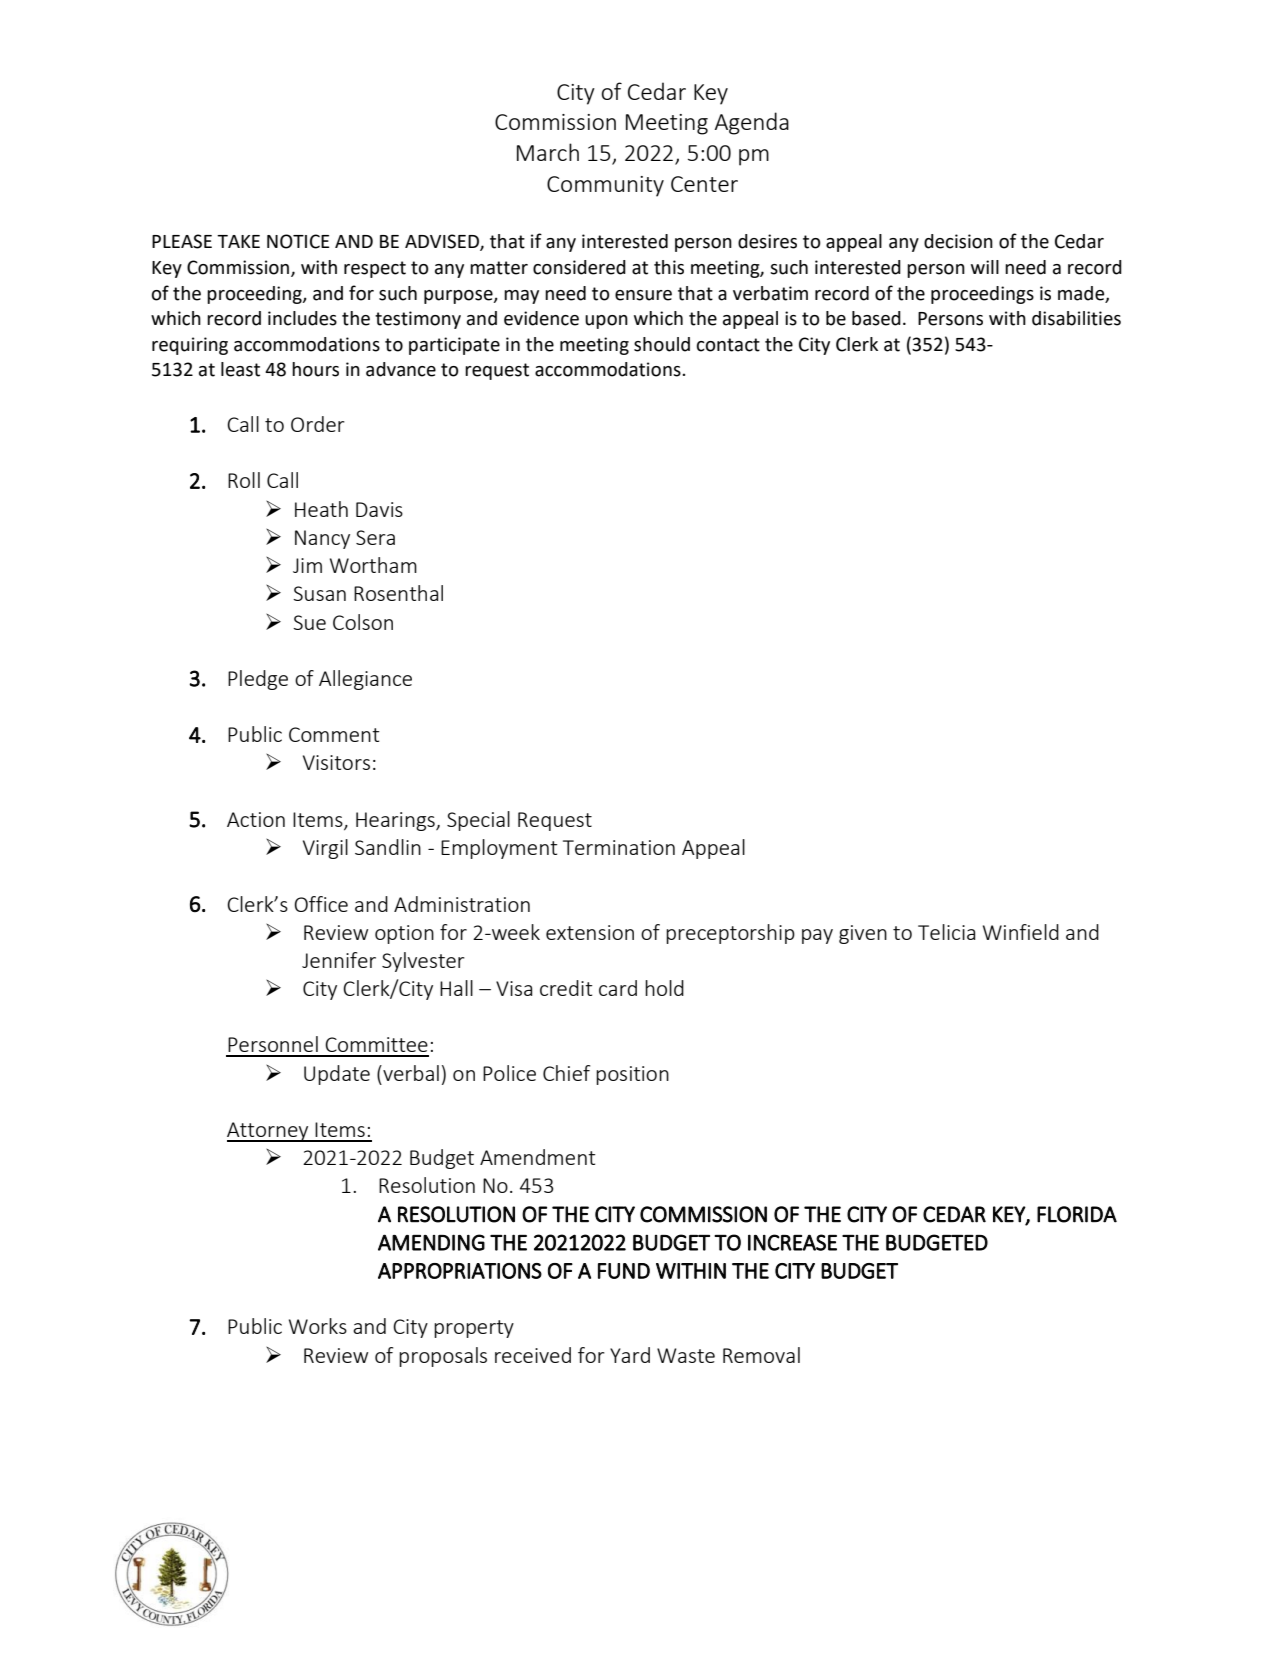 Image resolution: width=1285 pixels, height=1663 pixels. I want to click on Works, so click(318, 1326).
